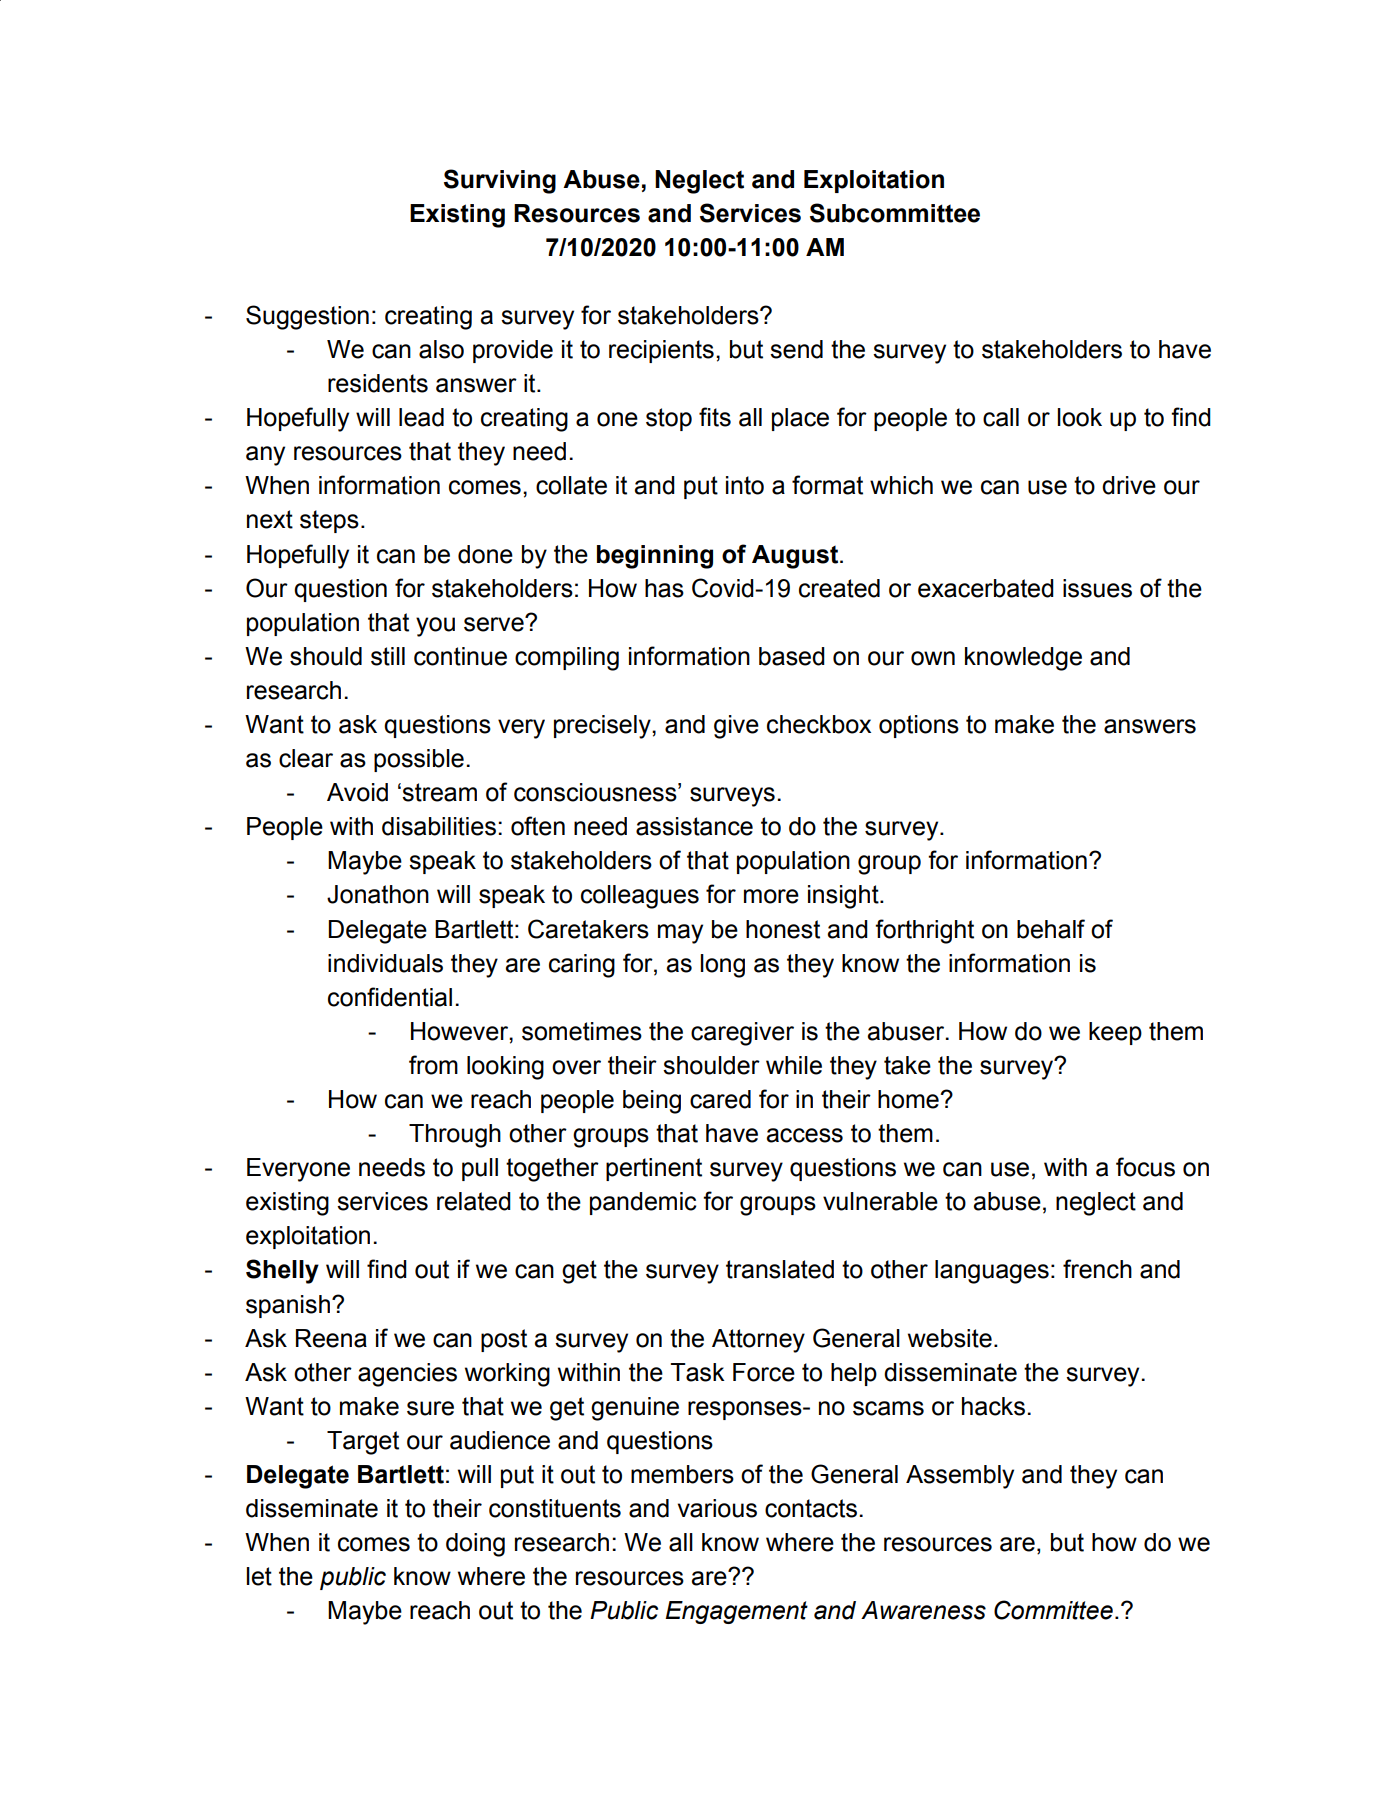  I want to click on call, so click(1001, 417).
